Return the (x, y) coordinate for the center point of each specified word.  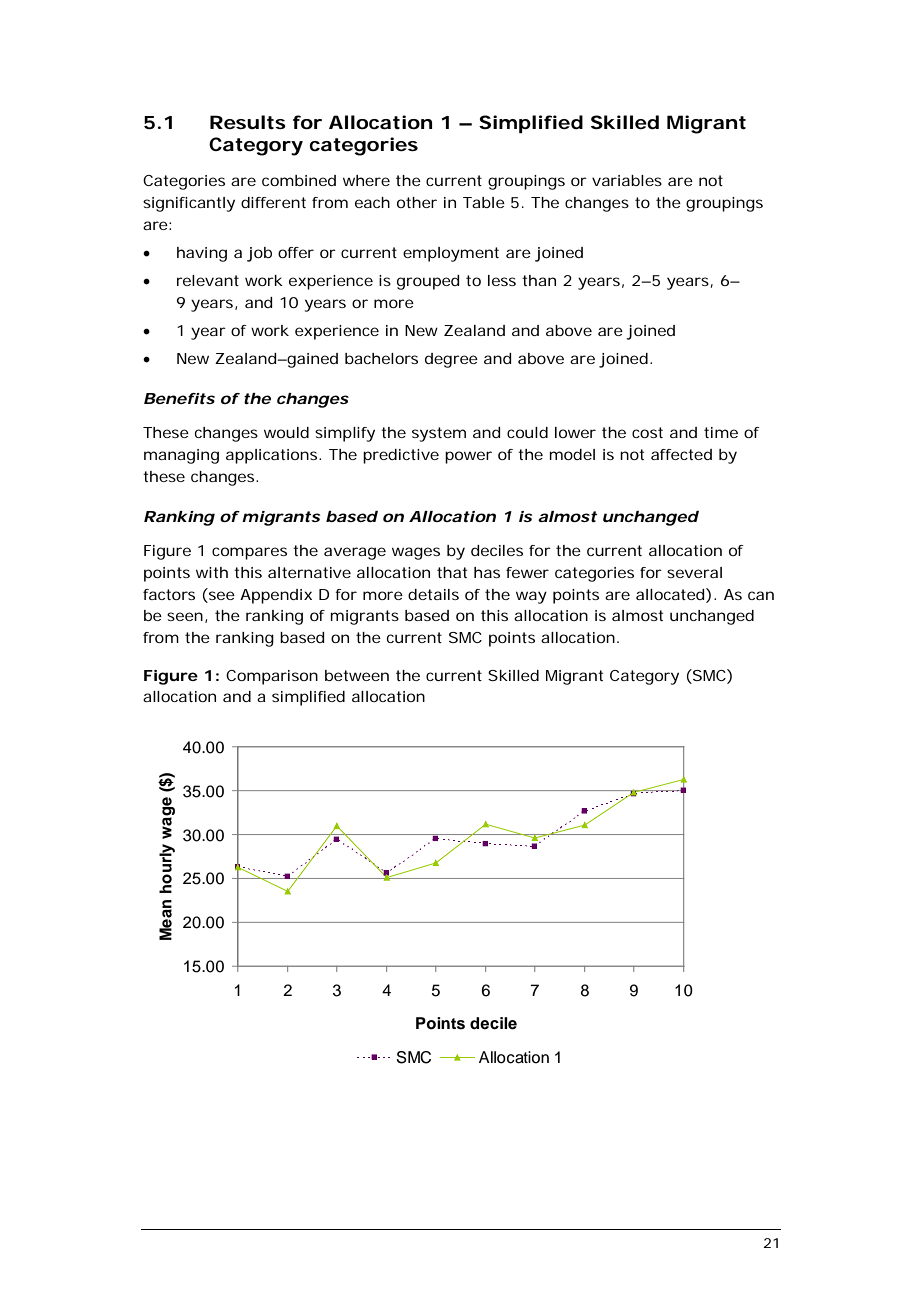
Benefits (179, 398)
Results (248, 122)
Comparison (272, 677)
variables (627, 180)
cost (647, 432)
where (366, 180)
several (694, 572)
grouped (428, 282)
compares (249, 553)
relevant (208, 280)
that (452, 572)
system (439, 434)
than (539, 280)
